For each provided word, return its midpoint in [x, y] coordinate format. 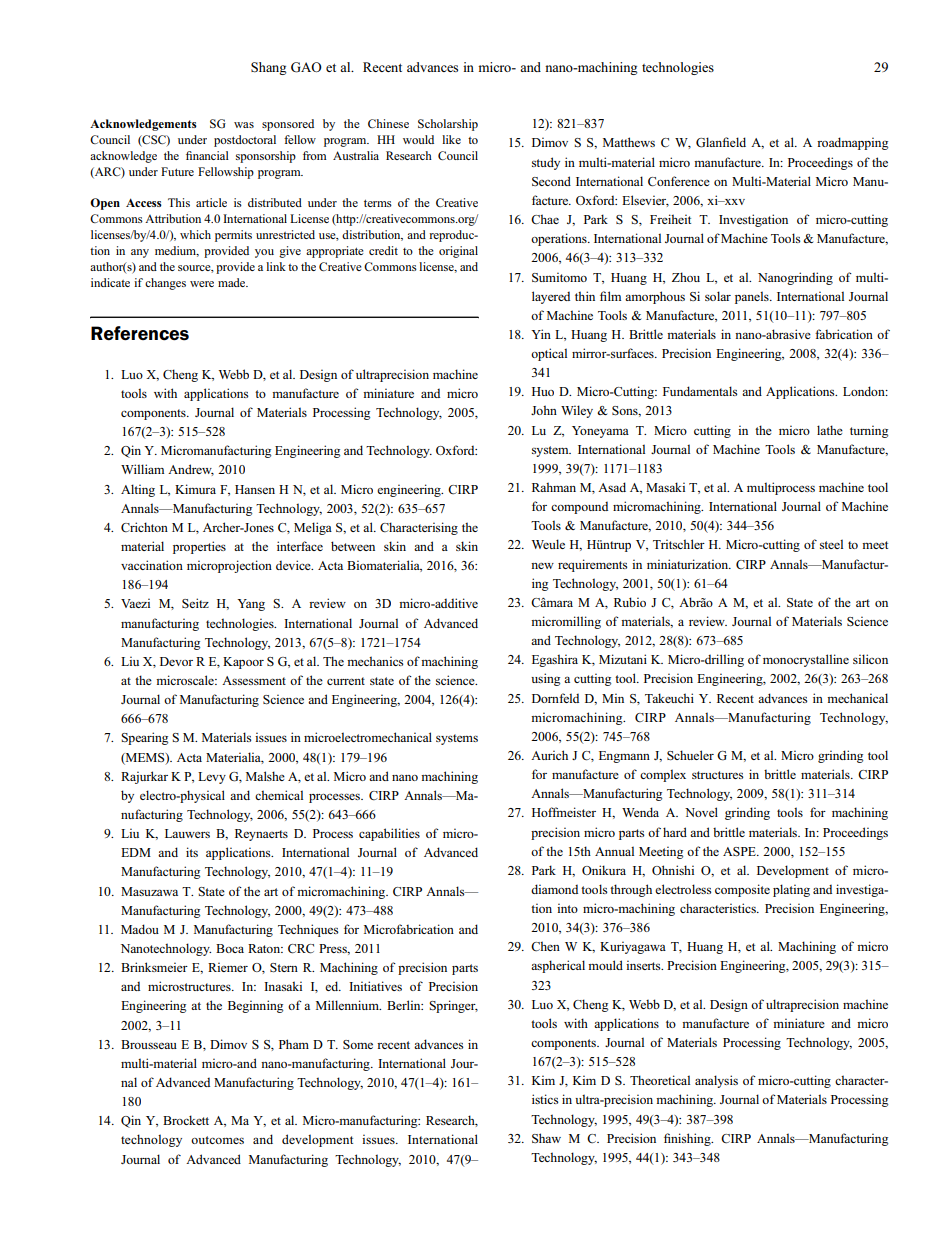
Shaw [546, 1138]
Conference [679, 181]
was [244, 125]
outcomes [217, 1140]
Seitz [195, 603]
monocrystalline [806, 660]
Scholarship [448, 125]
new [542, 566]
